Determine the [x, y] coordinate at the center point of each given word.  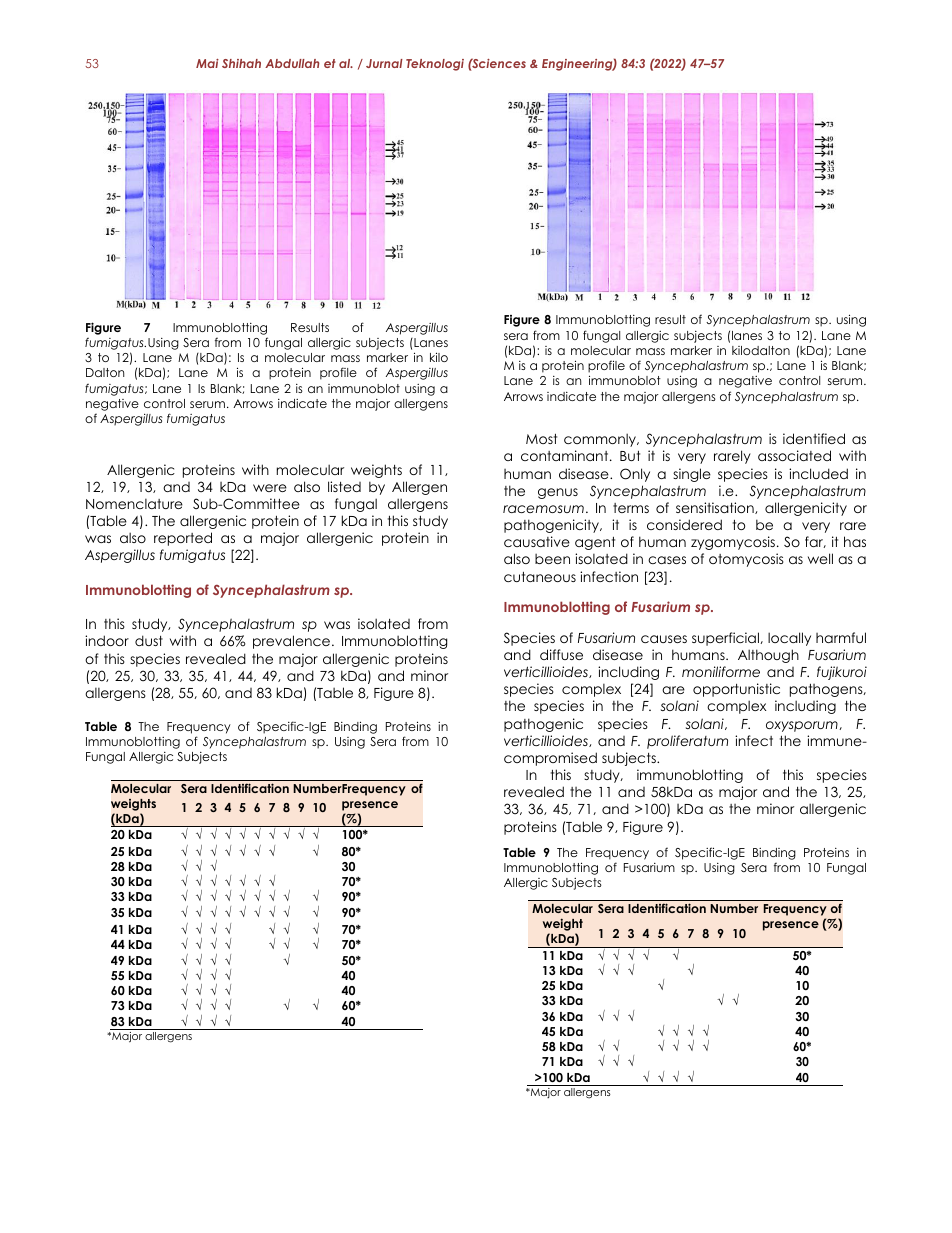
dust [149, 640]
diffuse [561, 654]
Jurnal [384, 63]
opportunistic [736, 690]
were [270, 488]
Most [541, 439]
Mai [207, 63]
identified [814, 438]
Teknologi [435, 65]
